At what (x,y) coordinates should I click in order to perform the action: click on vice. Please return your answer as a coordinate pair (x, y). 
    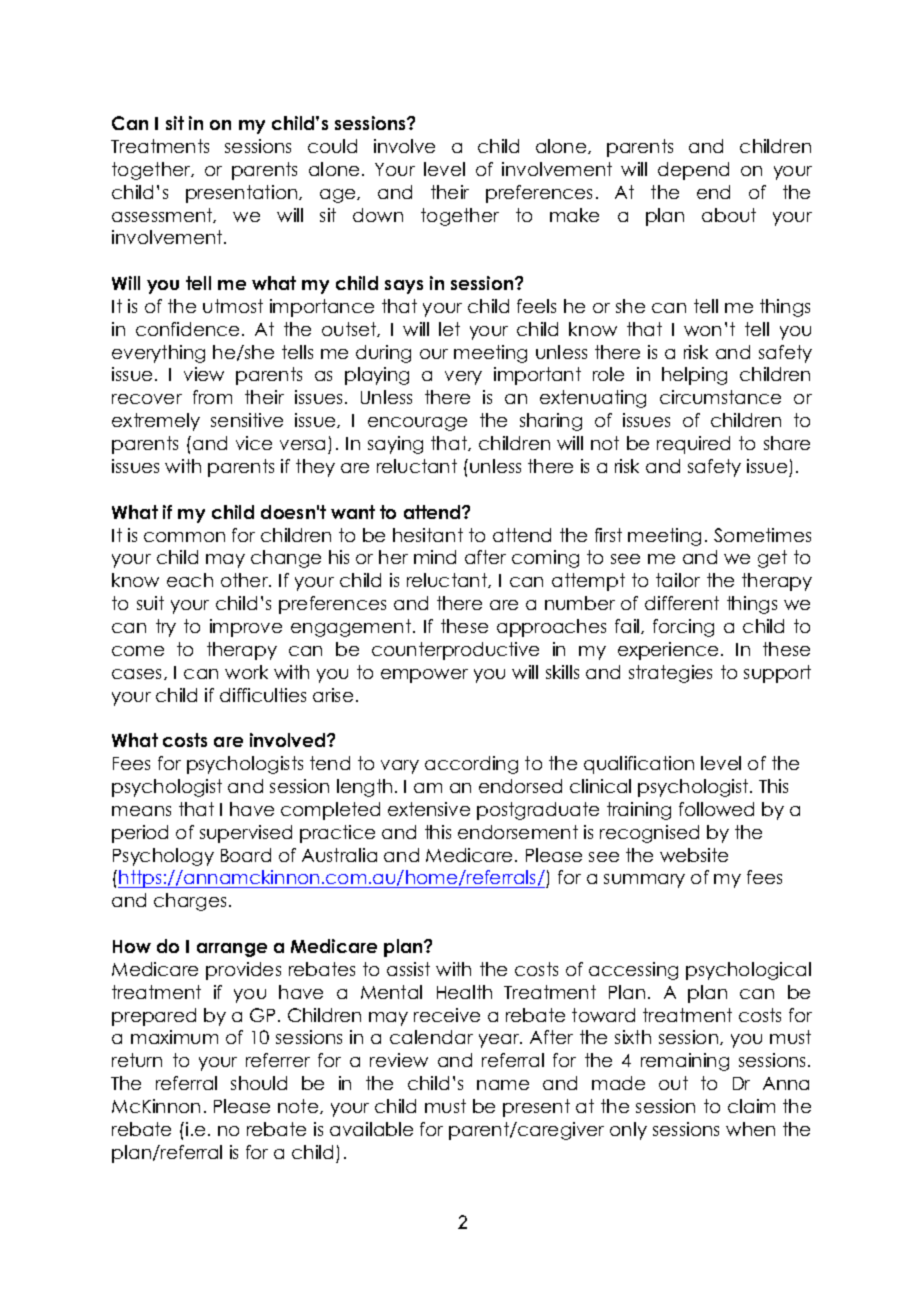
    Looking at the image, I should click on (254, 443).
